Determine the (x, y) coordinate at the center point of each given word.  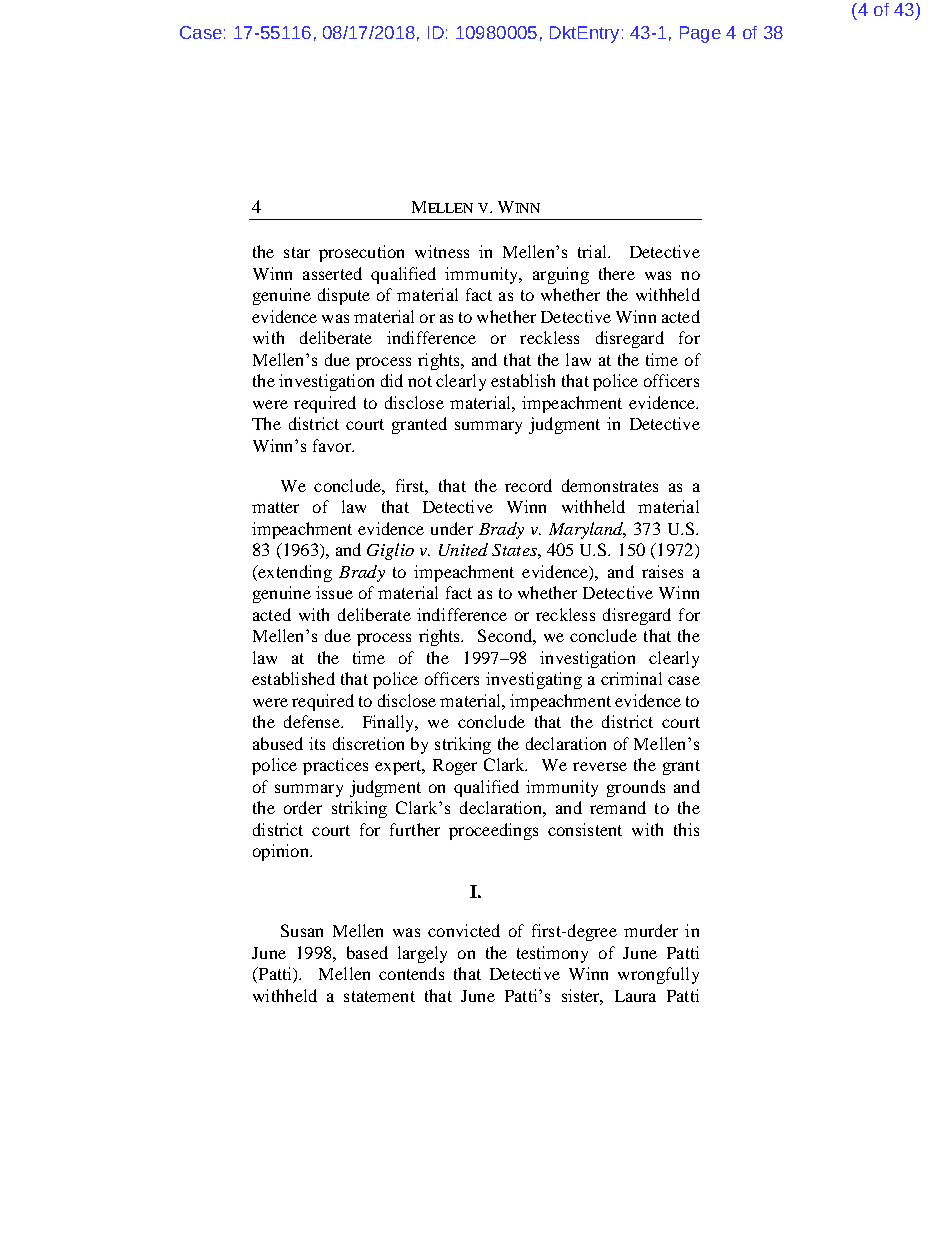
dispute (344, 296)
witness (442, 251)
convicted (464, 930)
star (297, 252)
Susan (302, 930)
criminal (631, 678)
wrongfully (658, 975)
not (420, 381)
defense (313, 721)
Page (700, 34)
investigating (534, 680)
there (617, 273)
